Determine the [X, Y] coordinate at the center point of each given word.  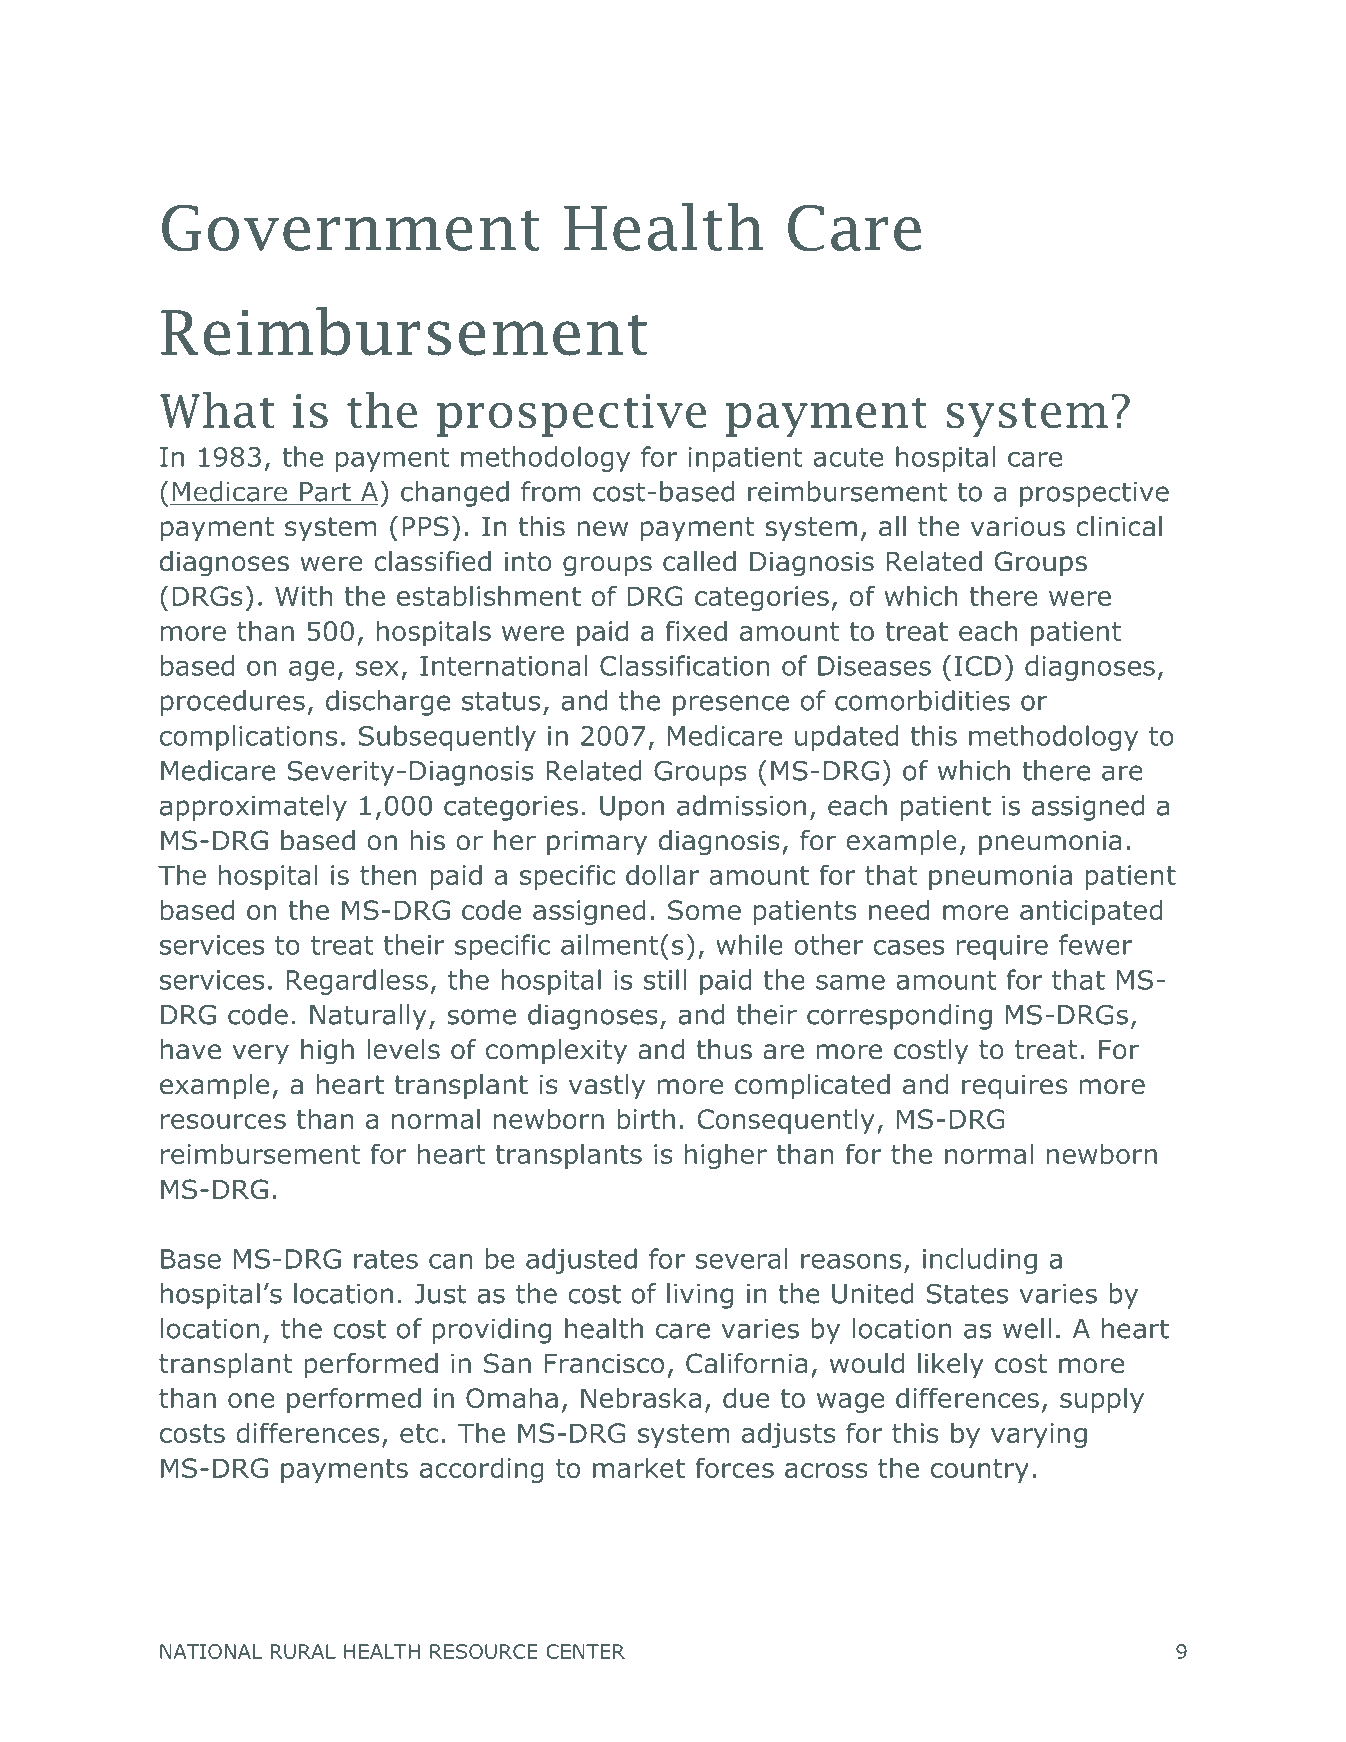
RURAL [303, 1651]
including [980, 1261]
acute [848, 457]
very [260, 1054]
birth [646, 1118]
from [551, 491]
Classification [684, 665]
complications [248, 738]
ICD [978, 666]
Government [351, 228]
